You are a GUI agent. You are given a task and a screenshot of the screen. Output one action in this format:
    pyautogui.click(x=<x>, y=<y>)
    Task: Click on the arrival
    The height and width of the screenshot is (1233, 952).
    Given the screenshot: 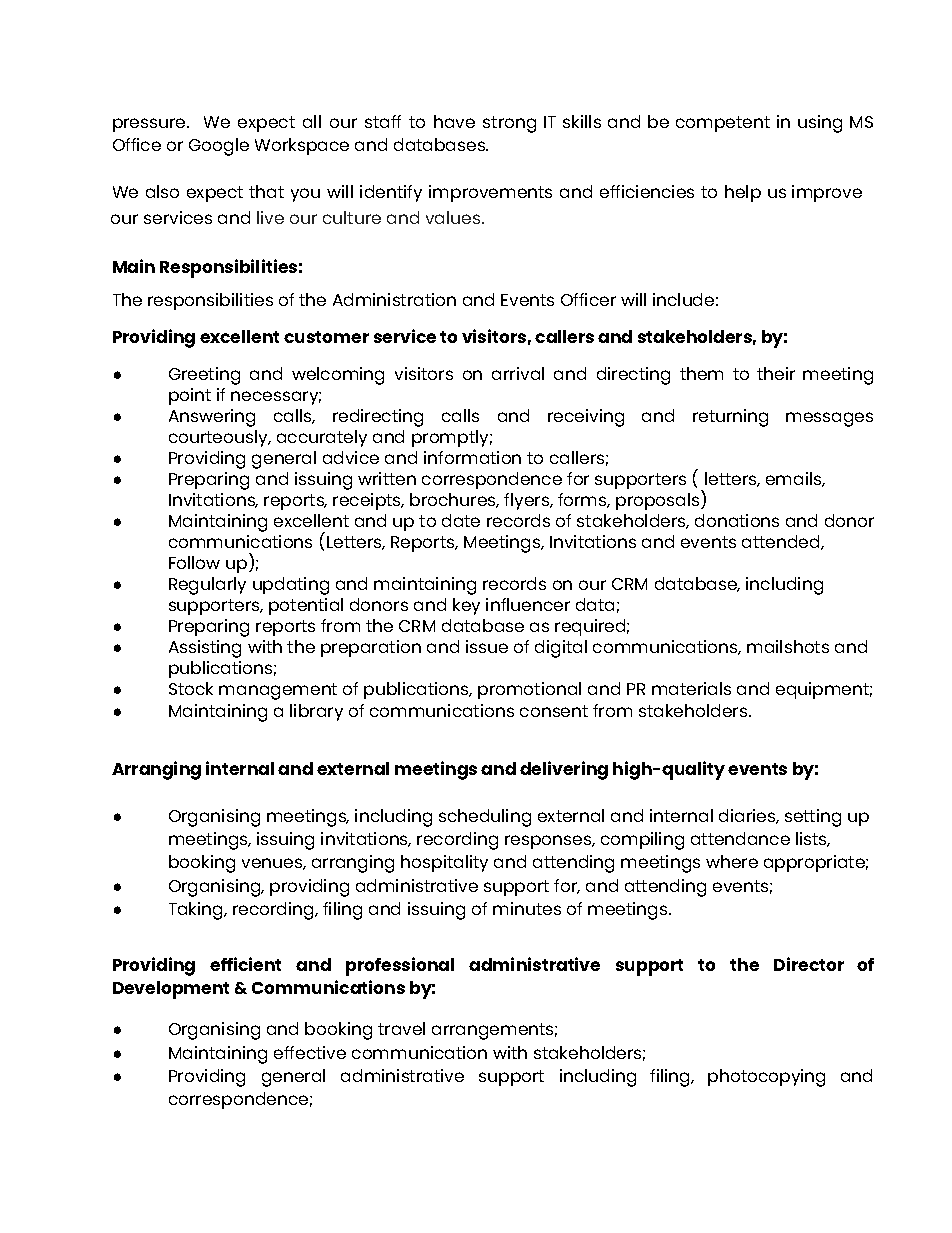 What is the action you would take?
    pyautogui.click(x=518, y=373)
